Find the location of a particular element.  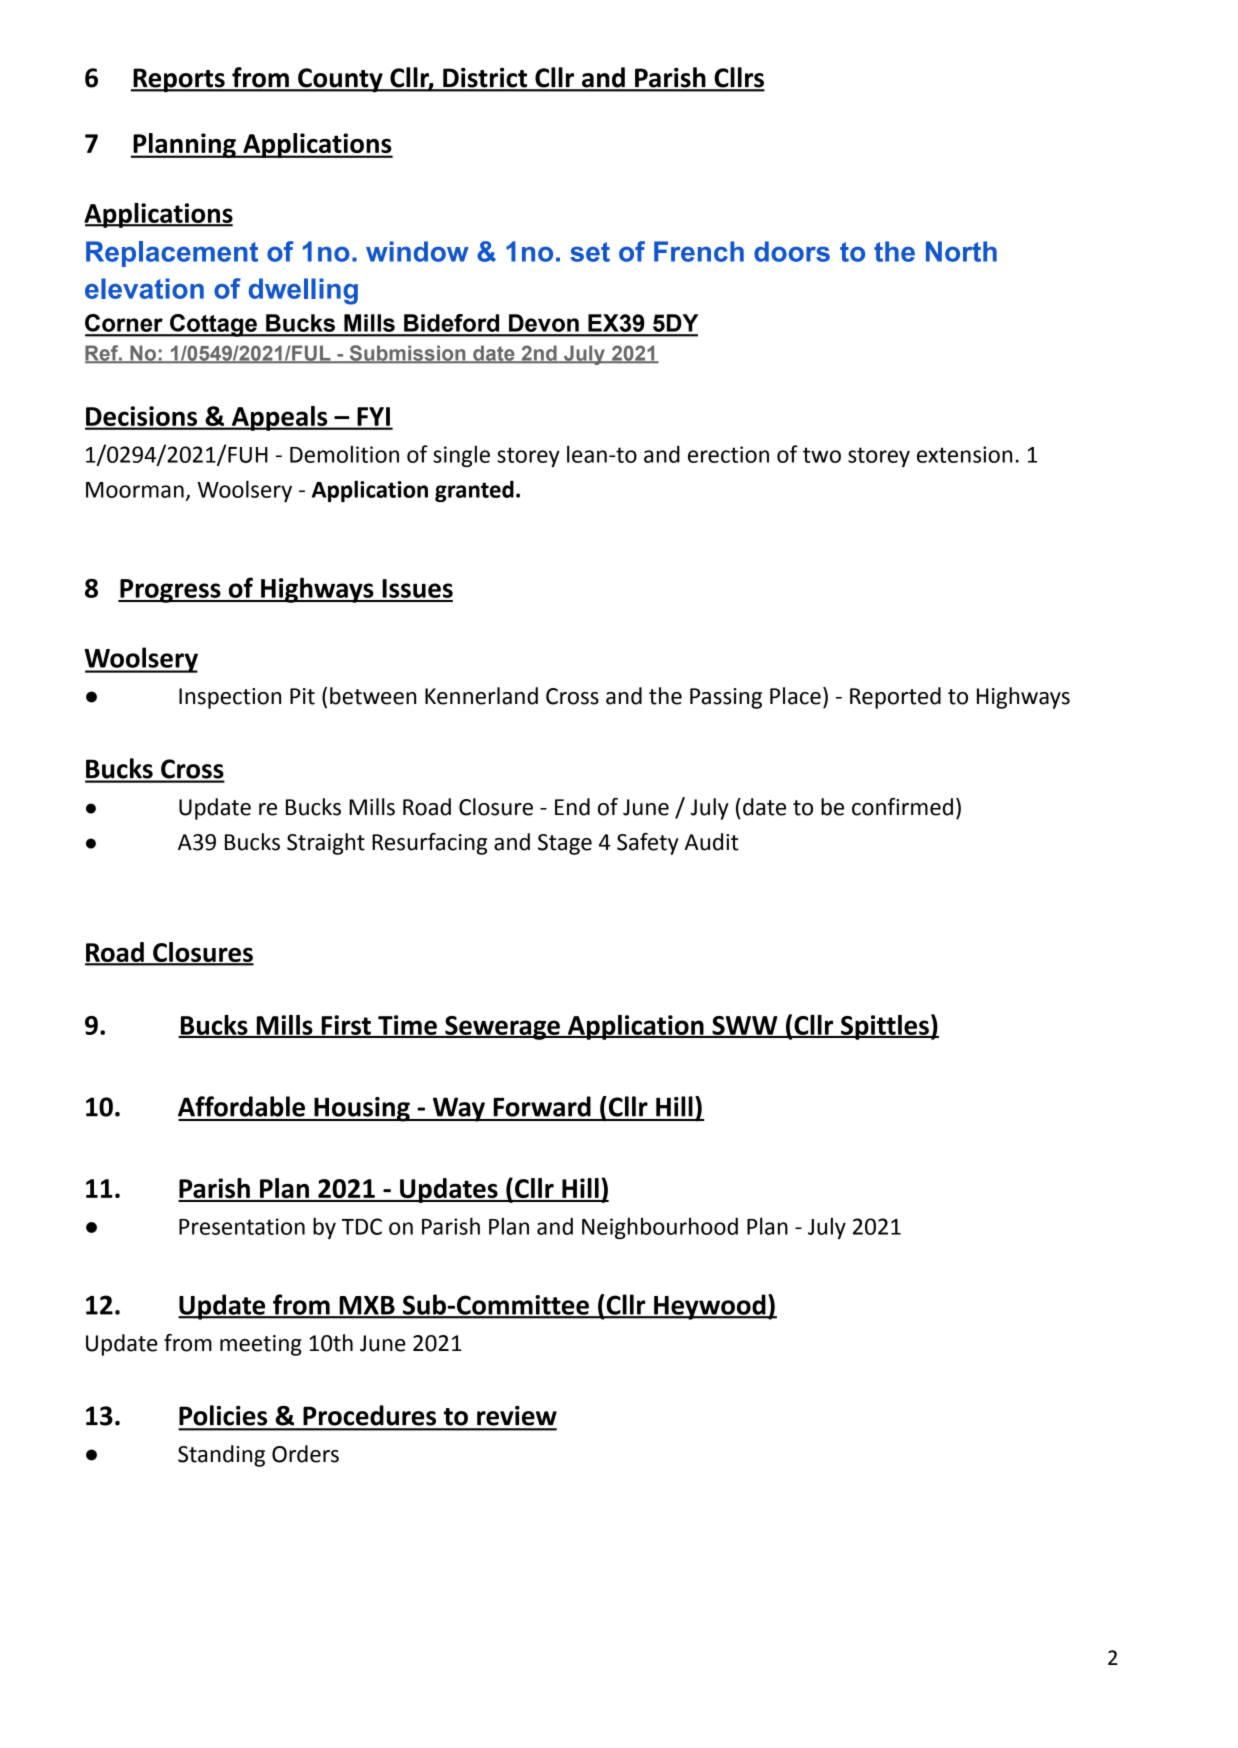

doors is located at coordinates (792, 251).
